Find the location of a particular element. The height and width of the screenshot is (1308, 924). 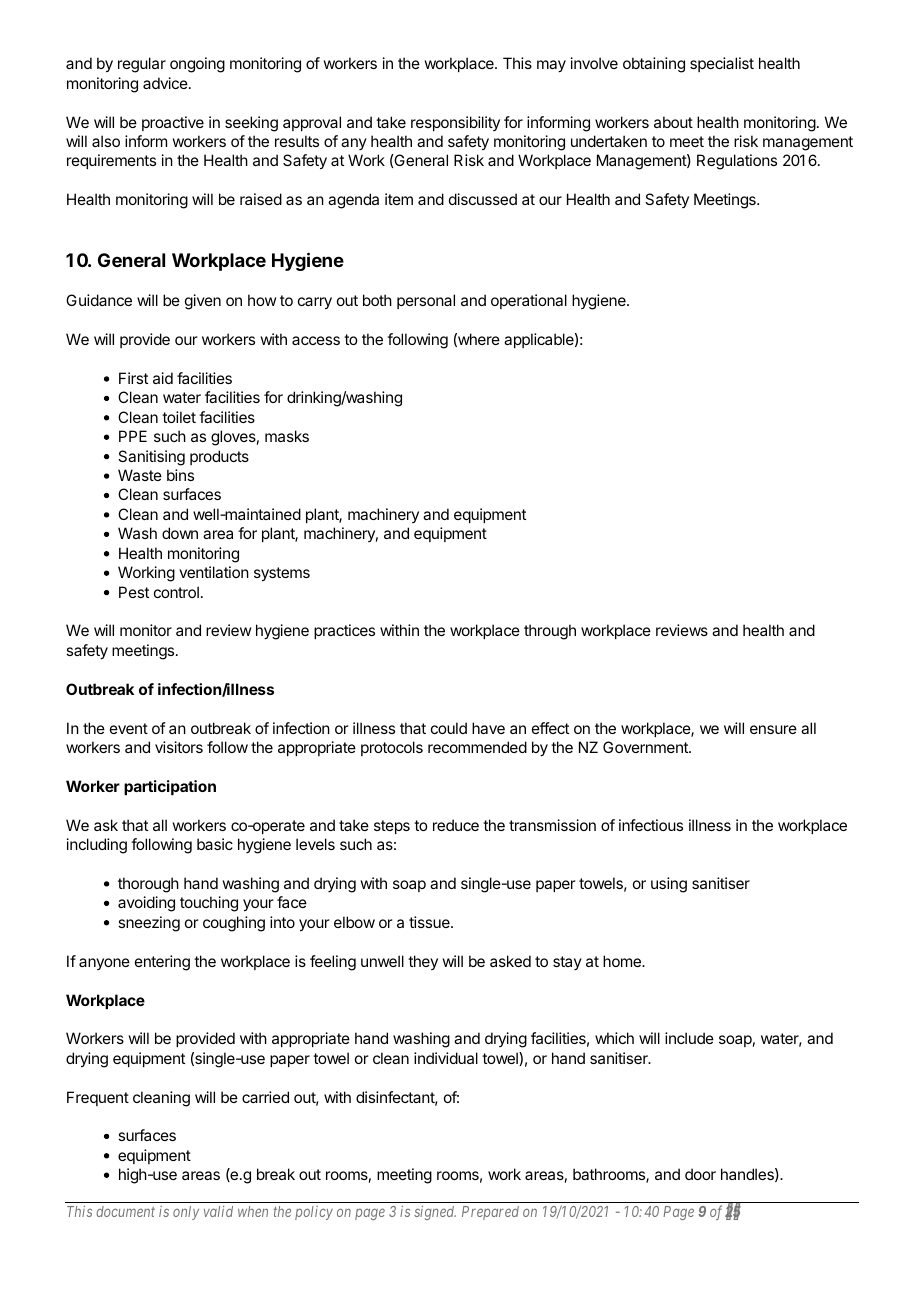

touching is located at coordinates (209, 904).
